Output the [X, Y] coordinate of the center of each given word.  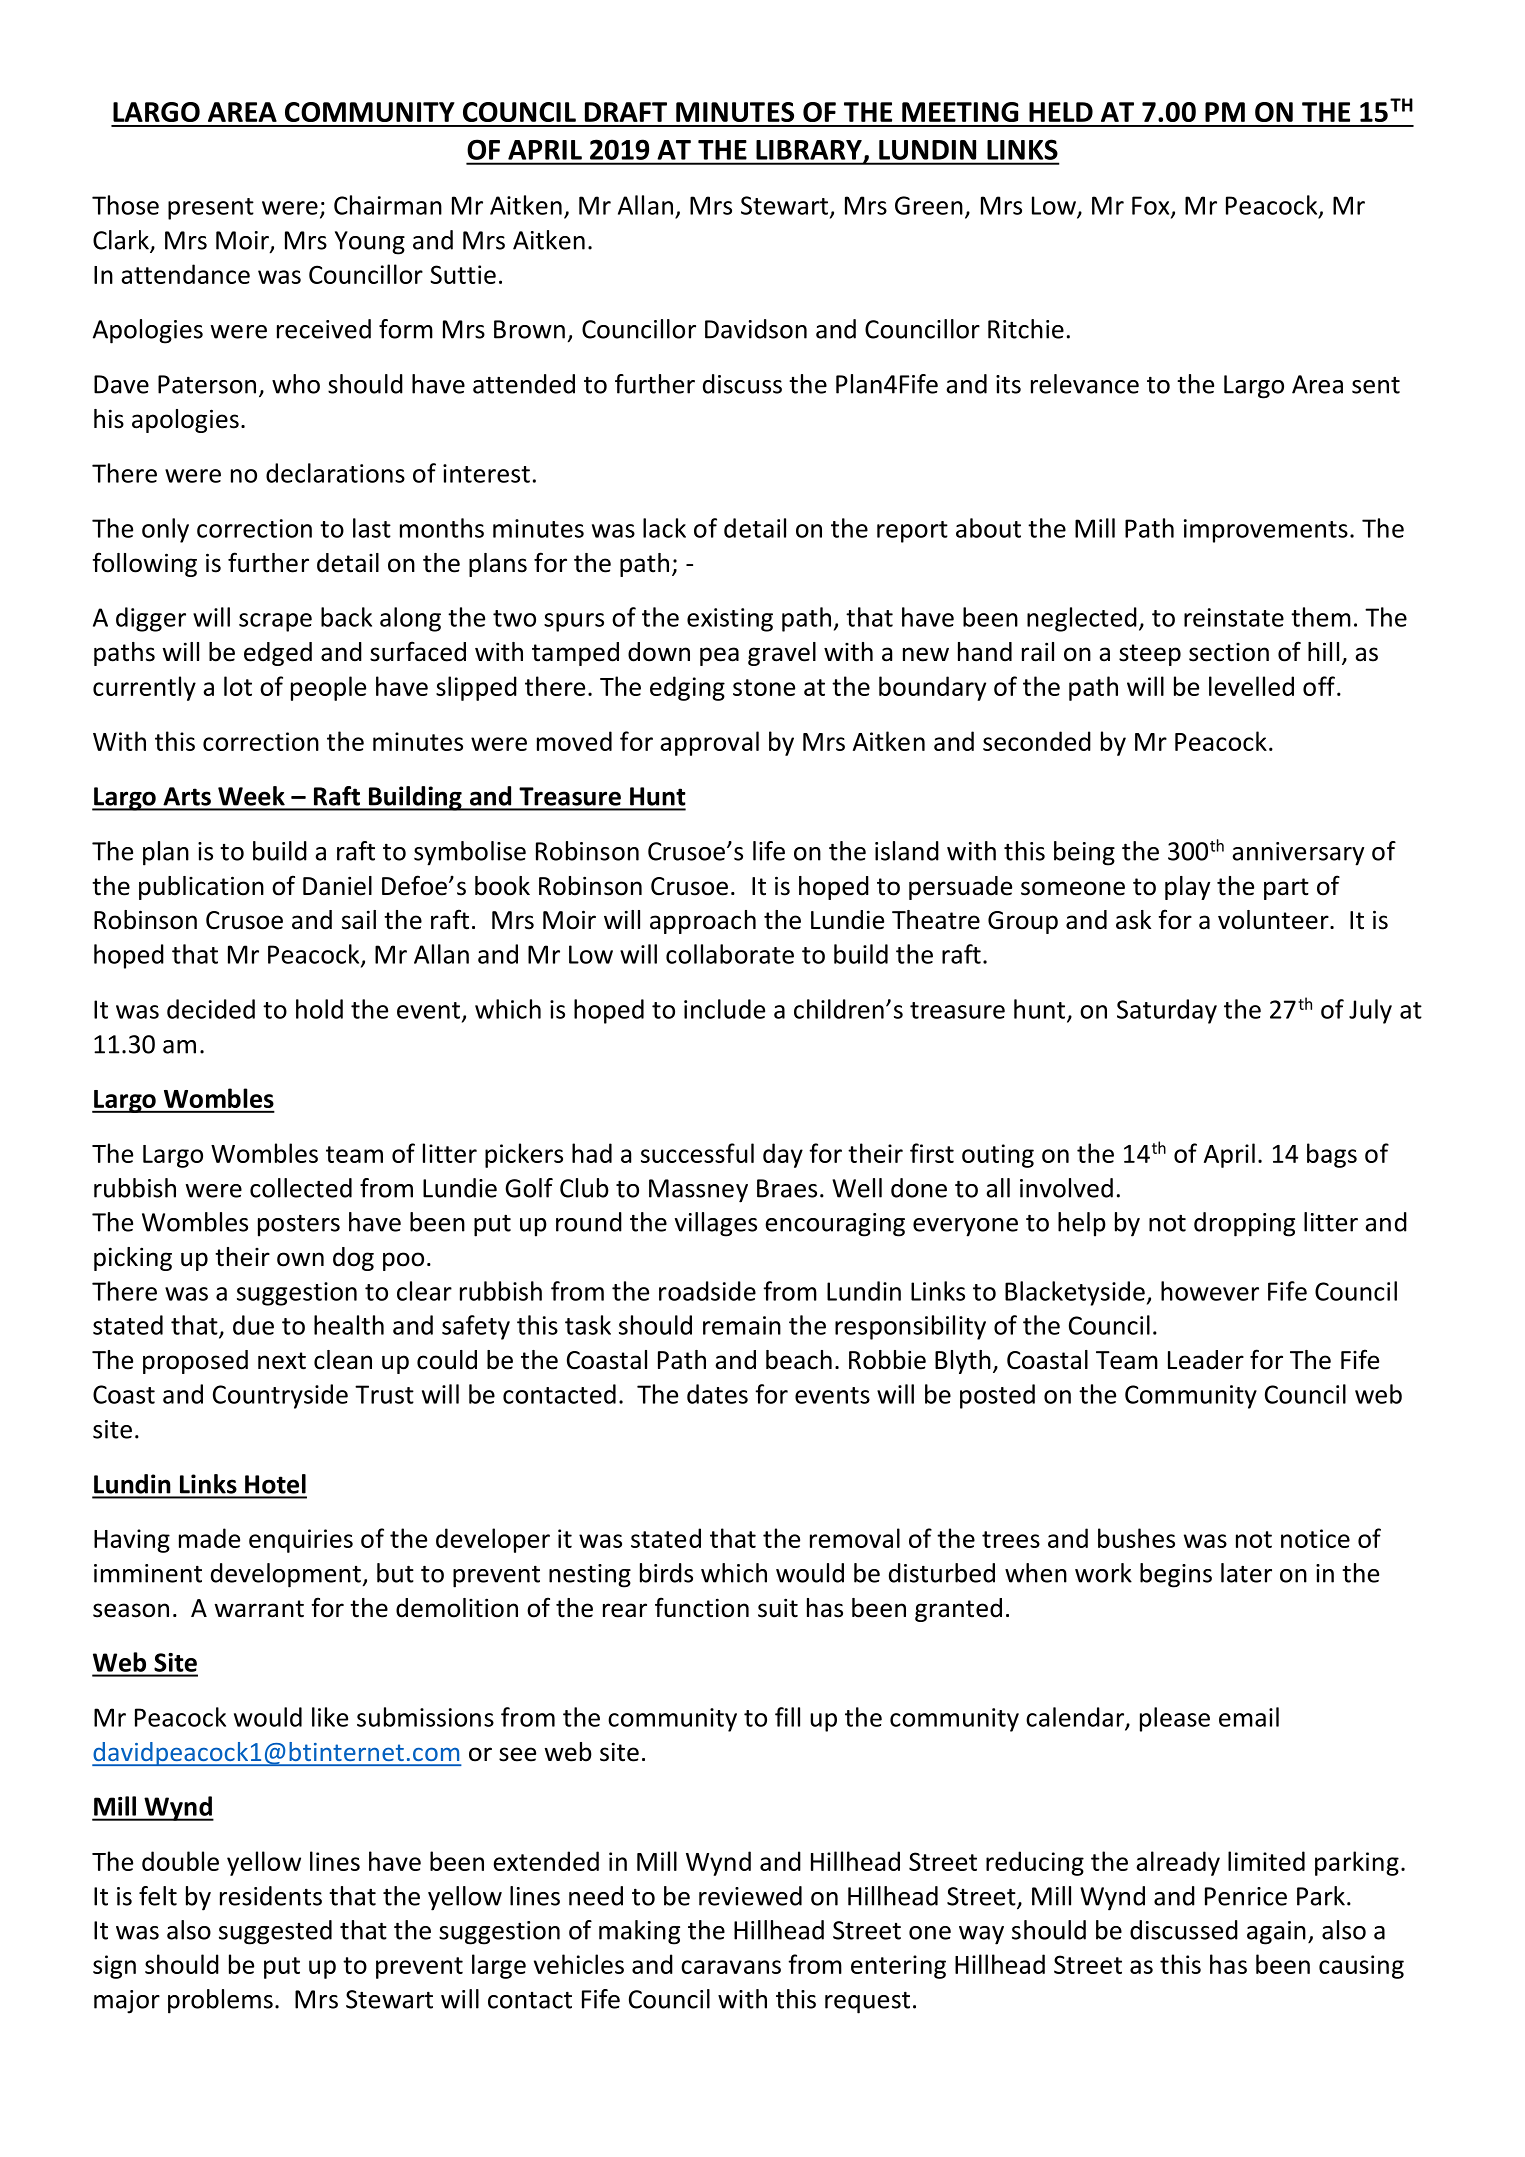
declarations [335, 473]
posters [299, 1225]
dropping [1244, 1224]
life [769, 851]
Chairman [388, 205]
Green [929, 205]
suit [778, 1608]
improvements [1266, 531]
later [1246, 1573]
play [1188, 888]
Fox [1152, 206]
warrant [259, 1609]
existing [730, 620]
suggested [275, 1932]
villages [716, 1224]
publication [201, 888]
